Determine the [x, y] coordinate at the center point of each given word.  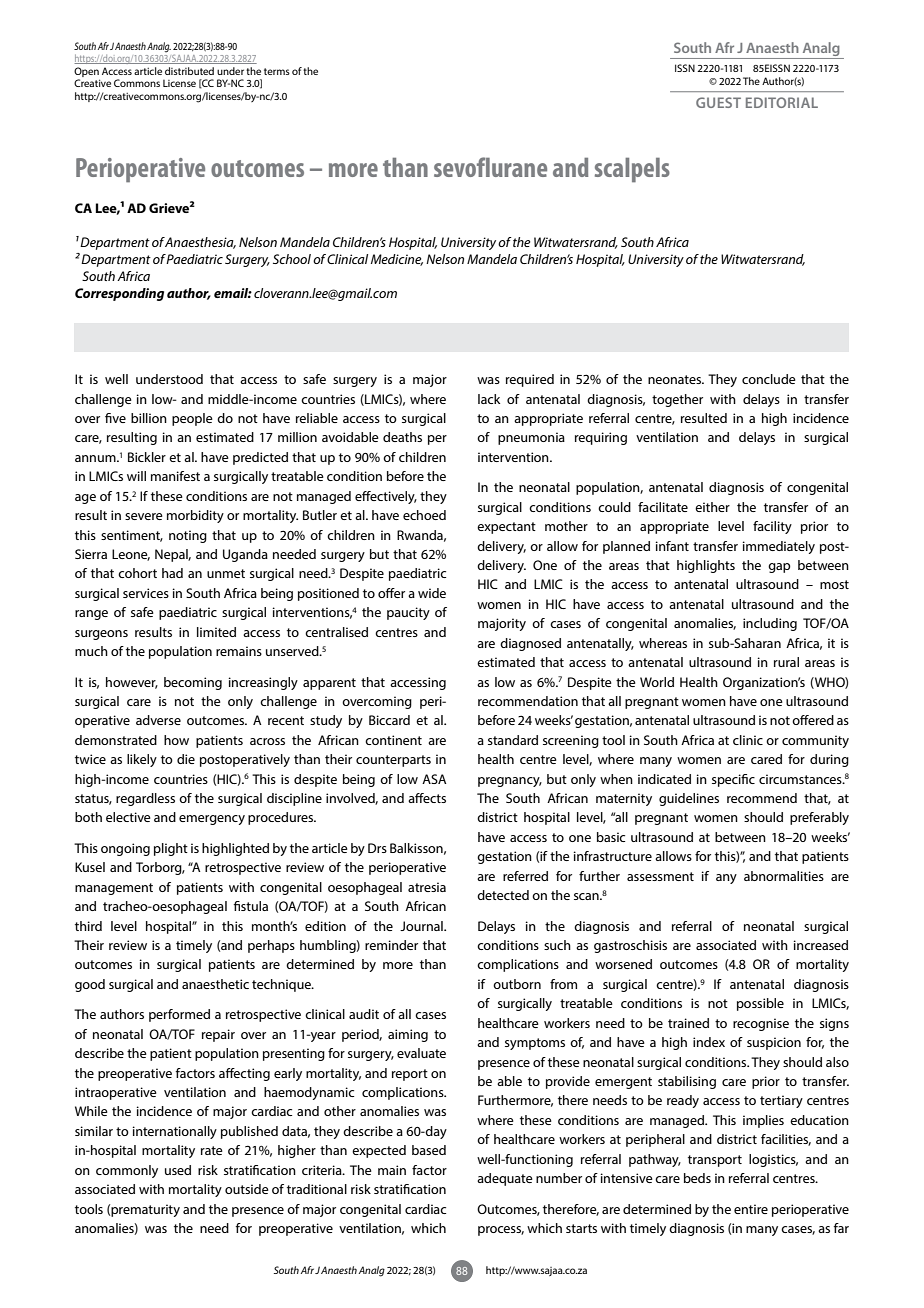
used [178, 1170]
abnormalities [784, 876]
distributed [189, 71]
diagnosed [530, 644]
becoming [193, 683]
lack [489, 399]
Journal [422, 926]
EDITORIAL [782, 102]
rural [786, 662]
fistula [250, 906]
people [192, 419]
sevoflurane [490, 167]
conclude [769, 379]
